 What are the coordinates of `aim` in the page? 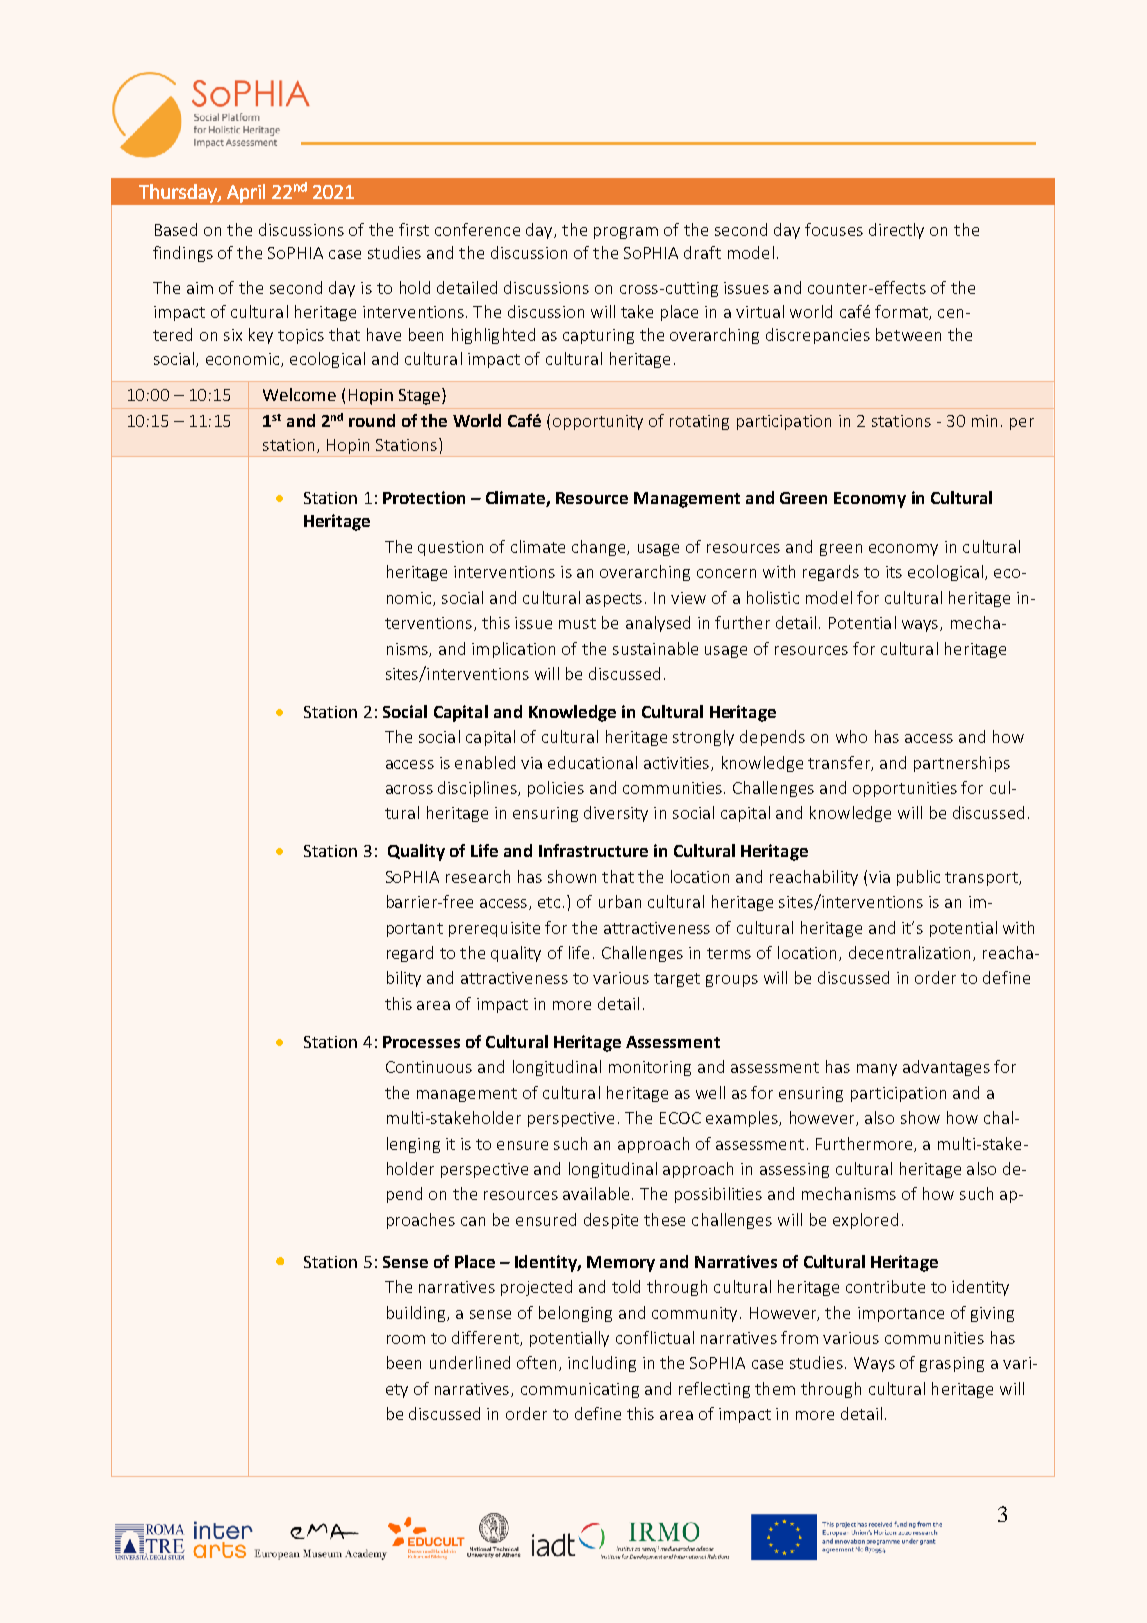 It's located at (200, 288).
